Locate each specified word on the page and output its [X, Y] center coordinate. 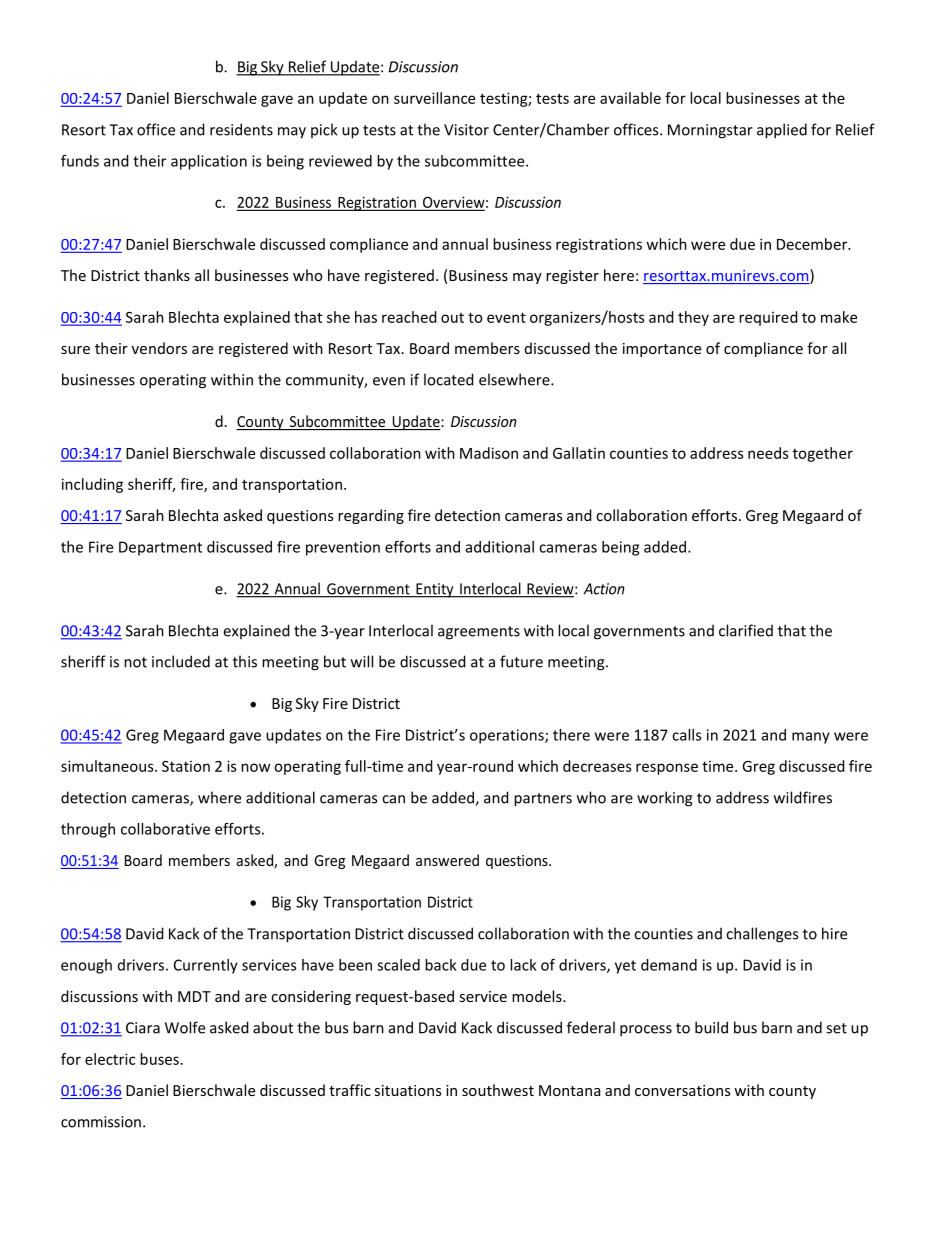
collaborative [165, 829]
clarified [746, 630]
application [209, 162]
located [449, 379]
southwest [498, 1090]
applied [782, 131]
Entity [435, 590]
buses [159, 1059]
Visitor [466, 130]
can [393, 799]
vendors [159, 348]
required [768, 318]
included [181, 661]
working [664, 799]
